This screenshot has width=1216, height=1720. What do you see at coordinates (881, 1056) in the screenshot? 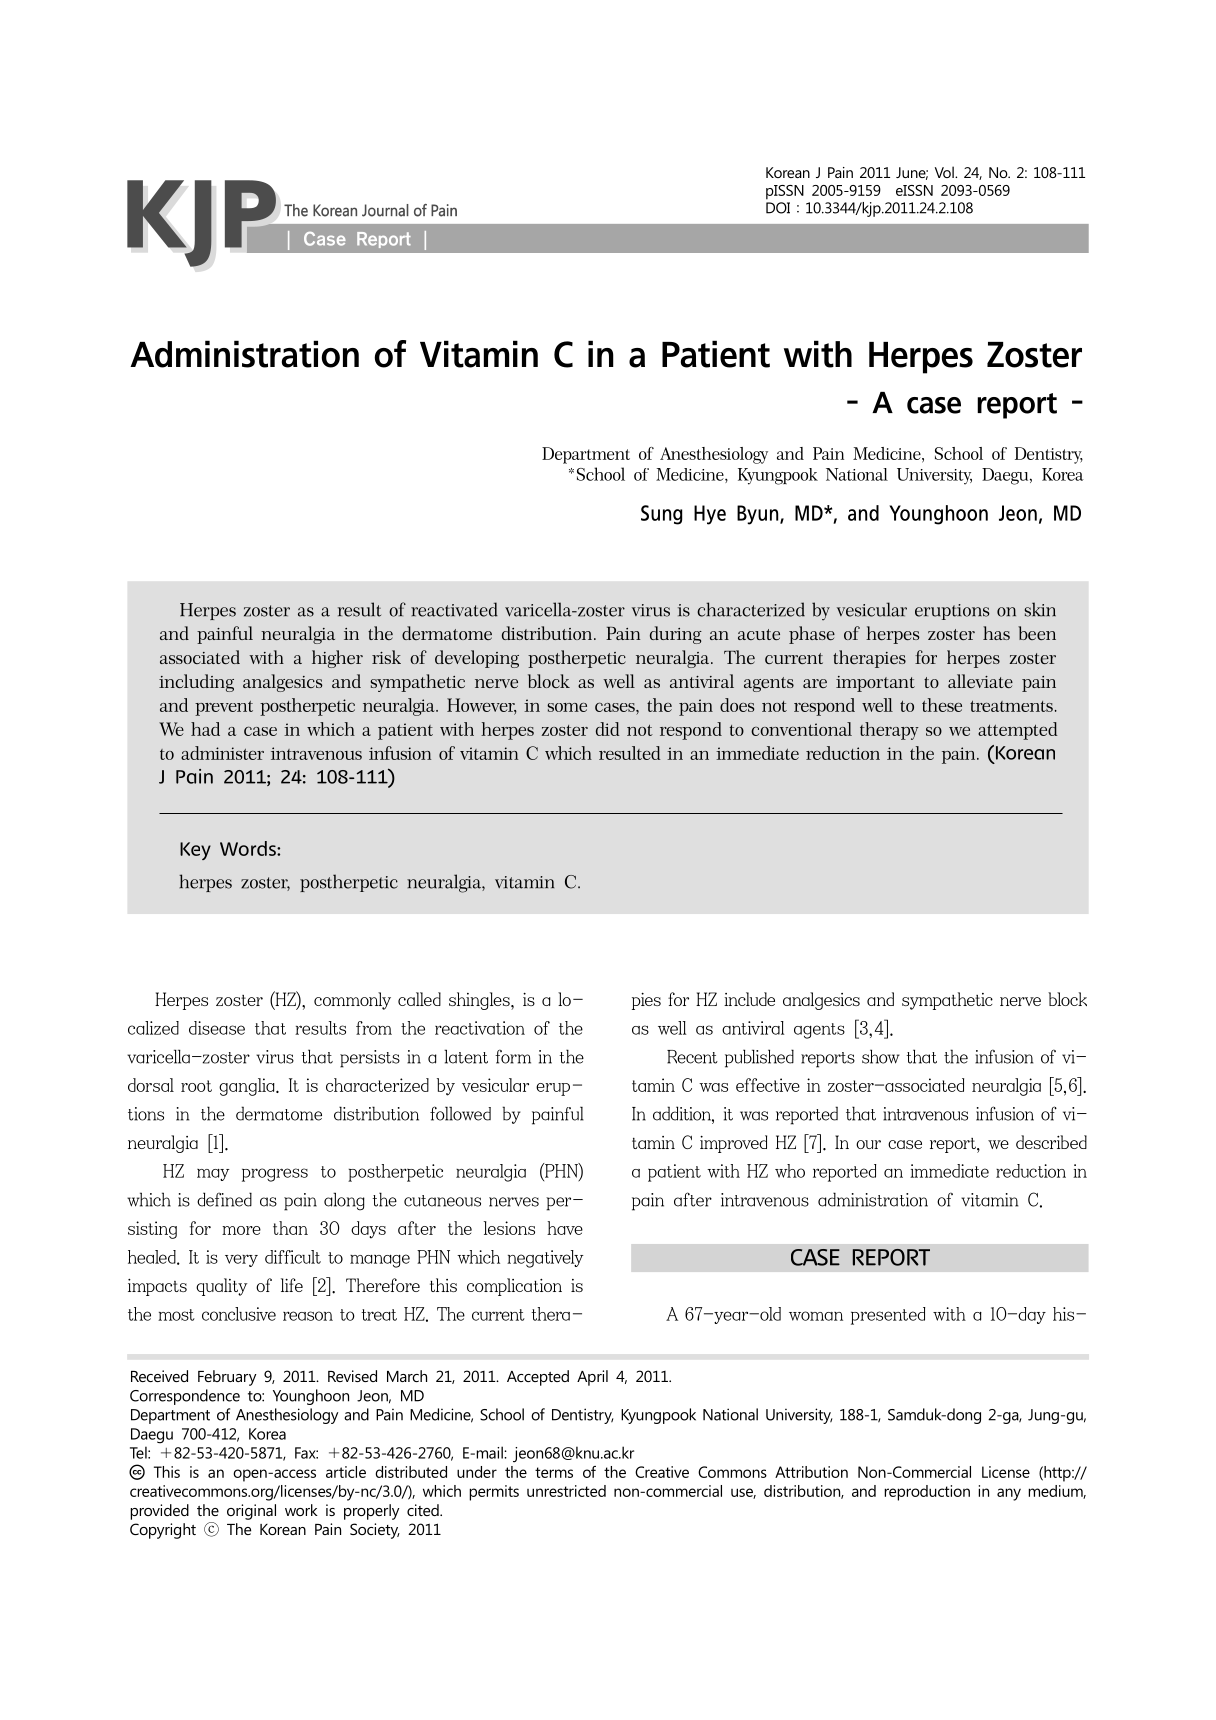
I see `show` at bounding box center [881, 1056].
